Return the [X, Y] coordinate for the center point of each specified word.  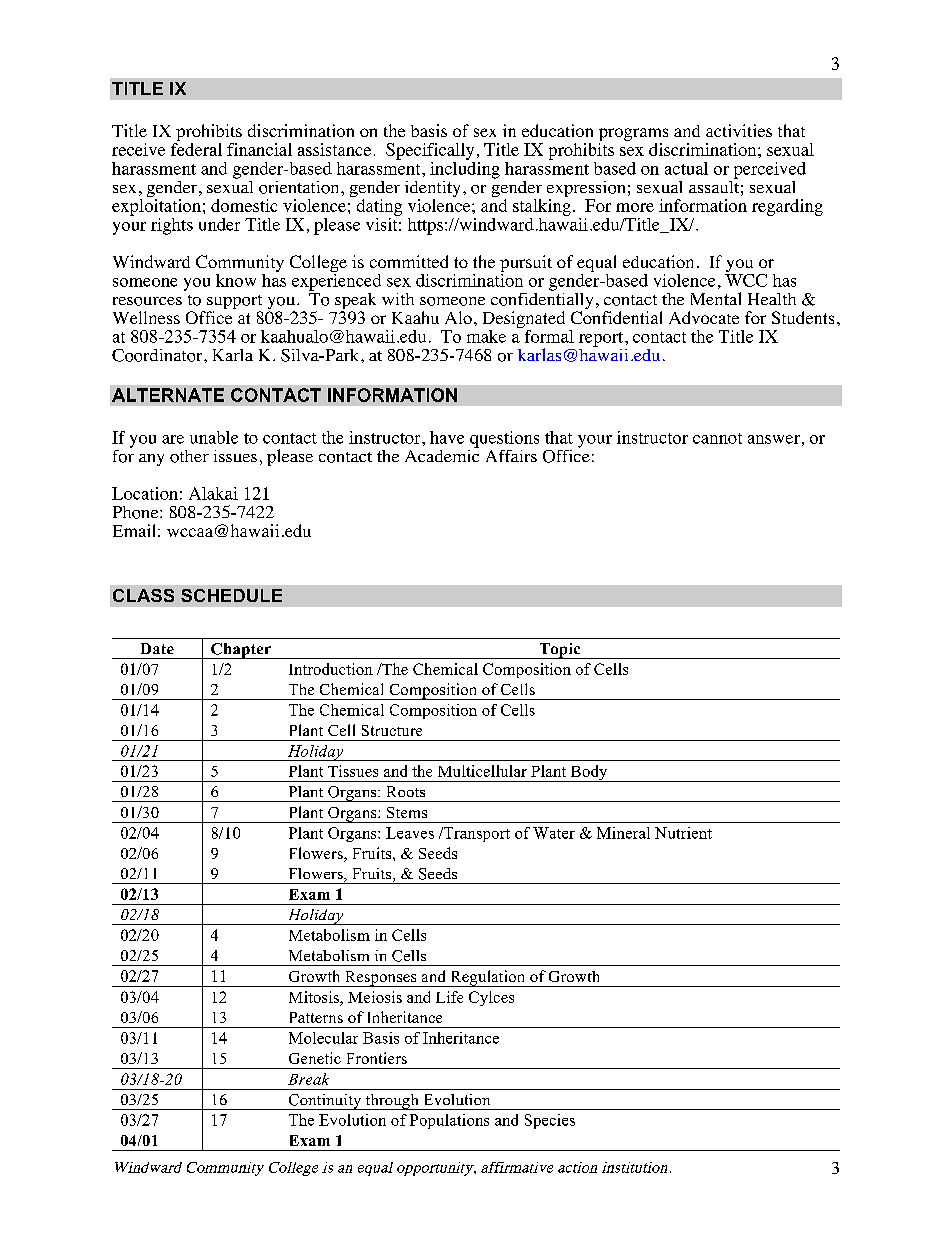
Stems [407, 812]
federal [196, 149]
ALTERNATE [168, 395]
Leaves [410, 833]
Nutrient [683, 833]
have [447, 437]
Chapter [241, 651]
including [465, 169]
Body [589, 773]
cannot [717, 438]
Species [550, 1121]
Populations [449, 1121]
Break [308, 1079]
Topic [560, 651]
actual [686, 168]
